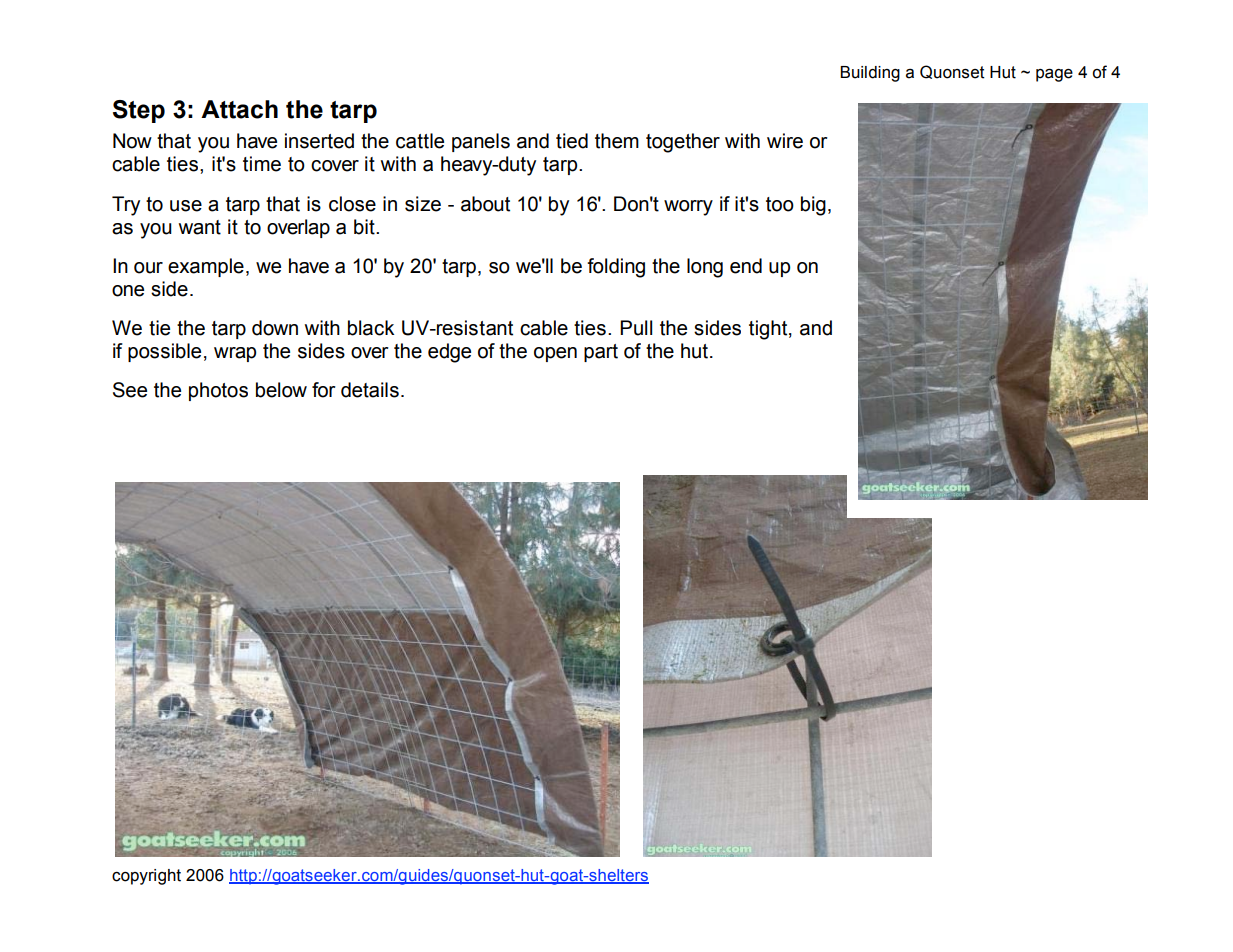  What do you see at coordinates (239, 109) in the screenshot?
I see `Attach` at bounding box center [239, 109].
